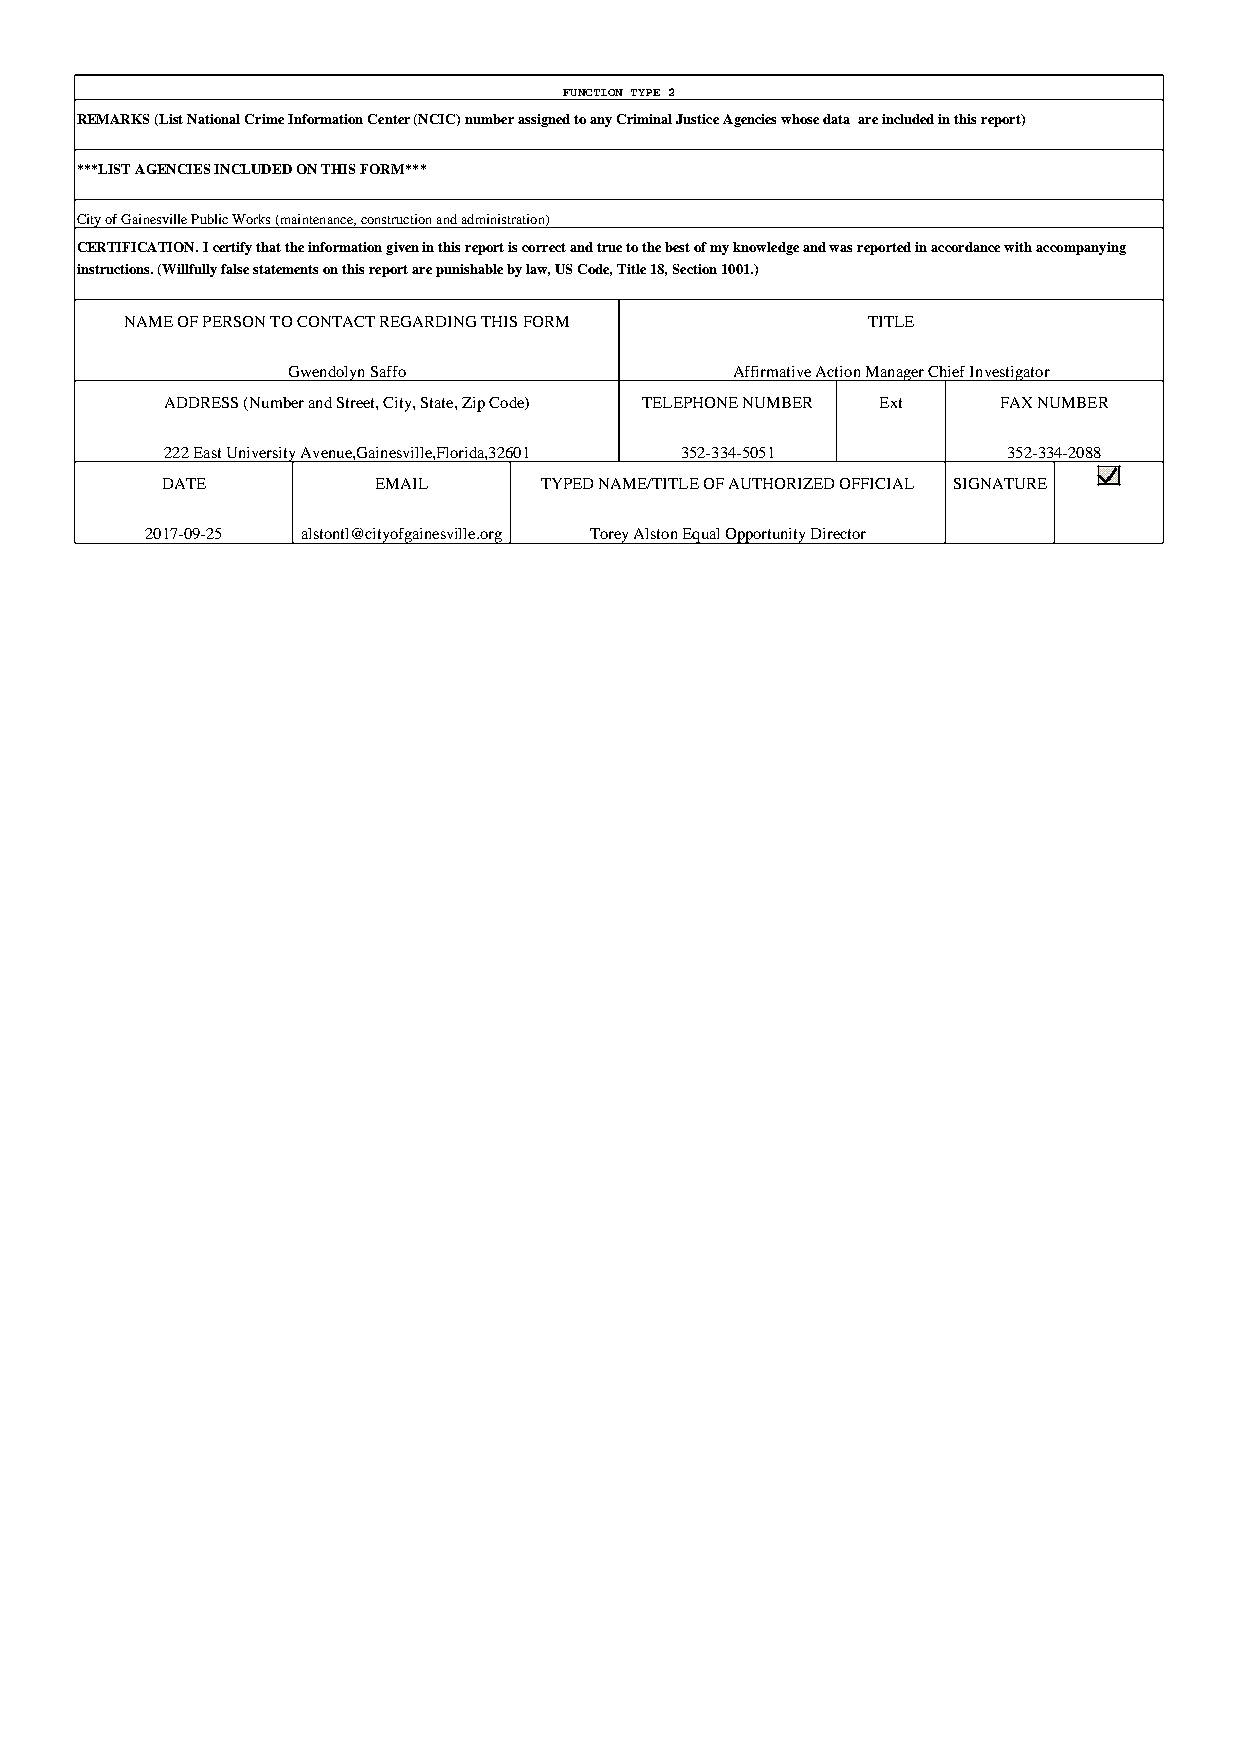 Image resolution: width=1238 pixels, height=1752 pixels. I want to click on TELEPHONE, so click(690, 402).
